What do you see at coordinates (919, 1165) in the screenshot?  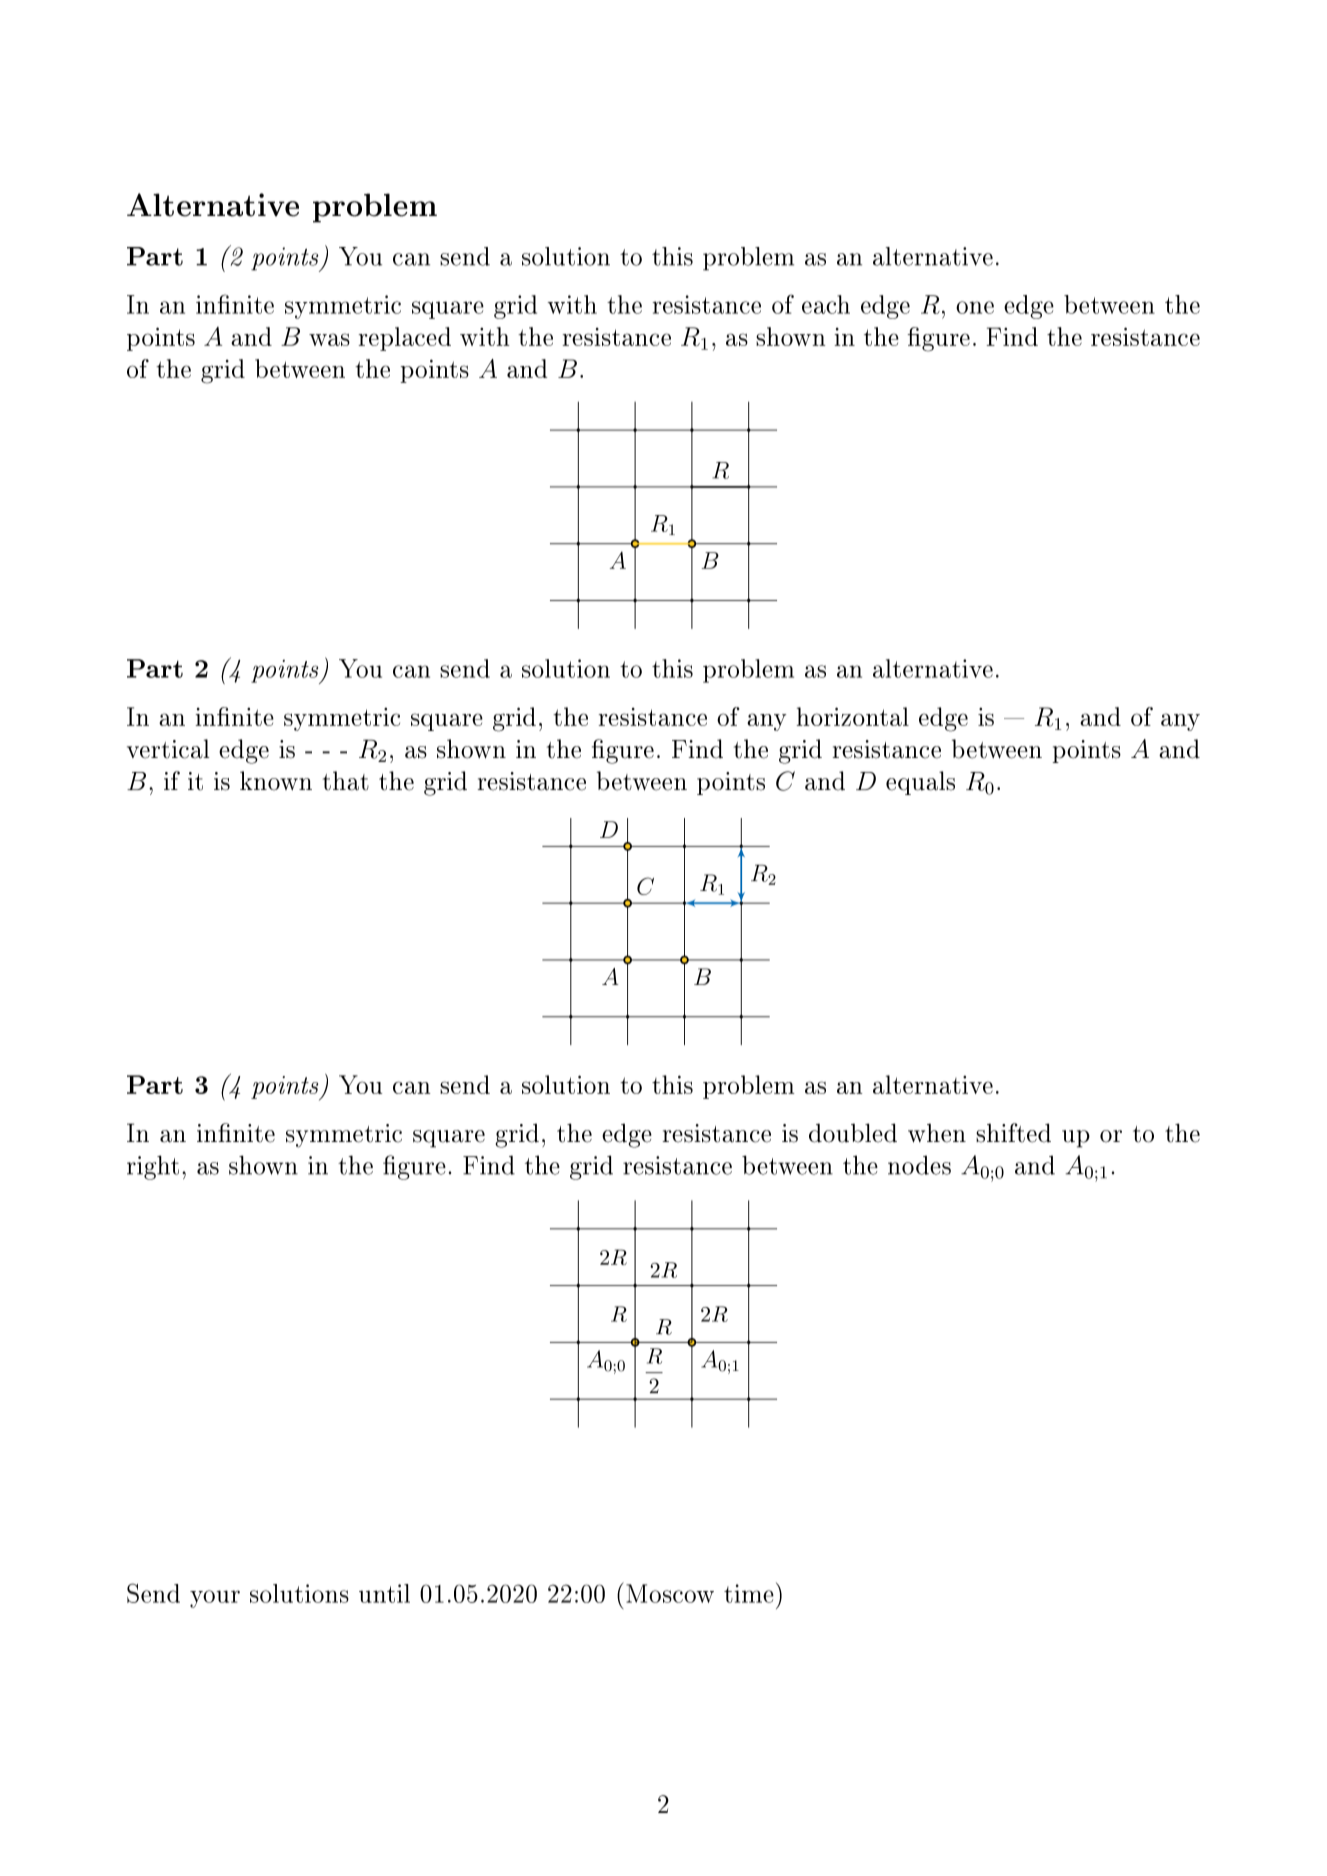 I see `nodes` at bounding box center [919, 1165].
